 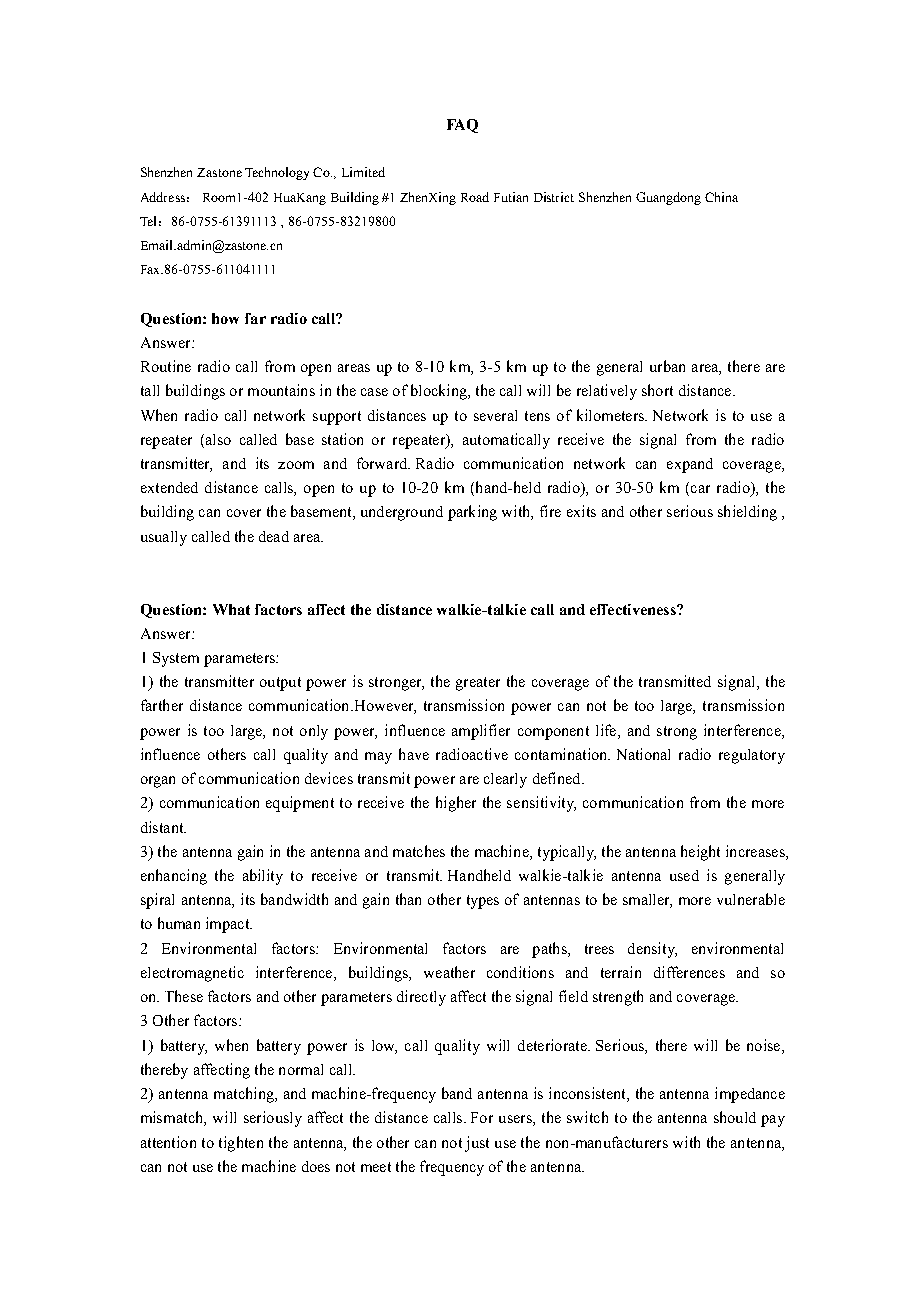 I want to click on types, so click(x=483, y=902).
